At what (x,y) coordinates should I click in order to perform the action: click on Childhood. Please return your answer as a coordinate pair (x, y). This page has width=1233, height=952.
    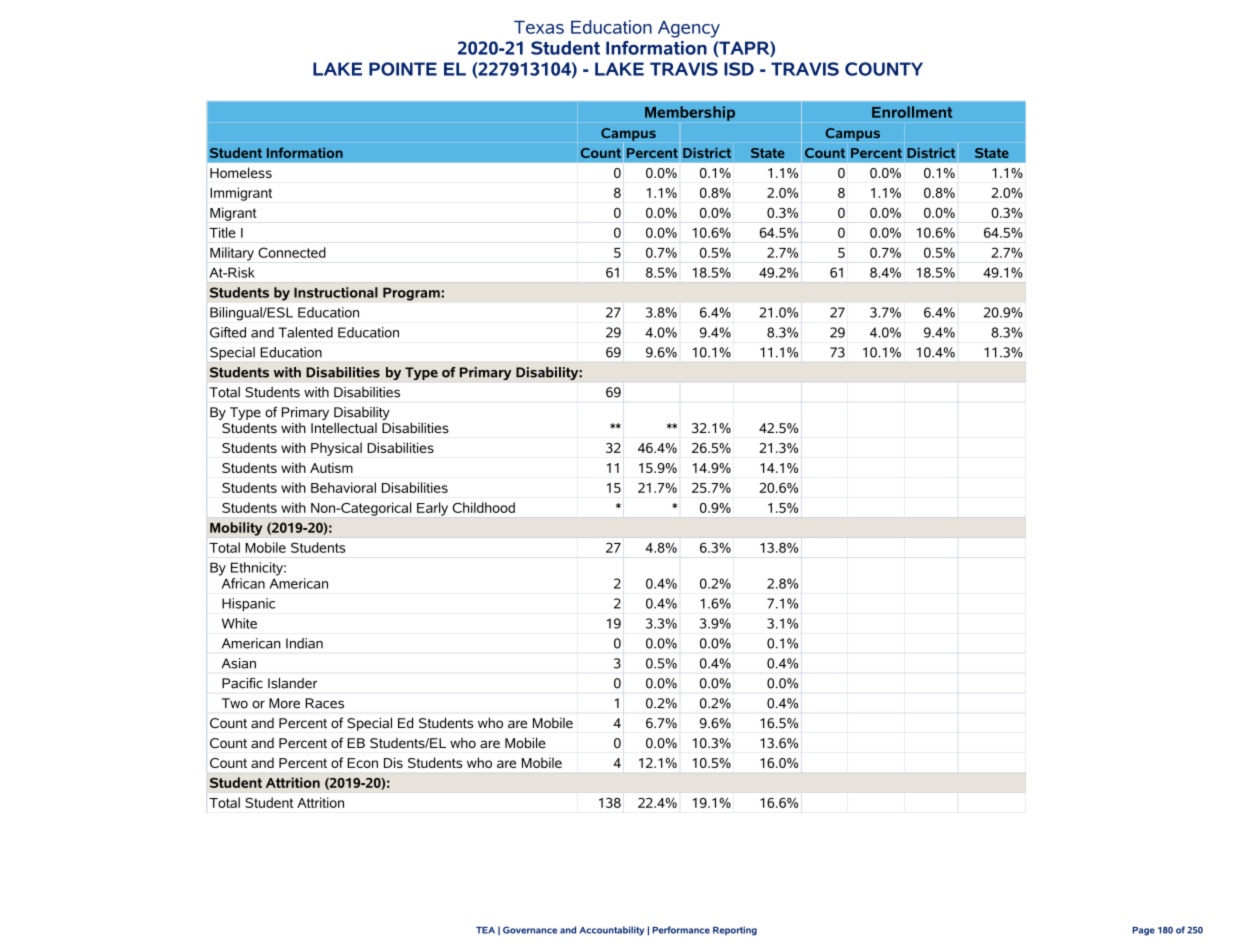
    Looking at the image, I should click on (484, 507).
